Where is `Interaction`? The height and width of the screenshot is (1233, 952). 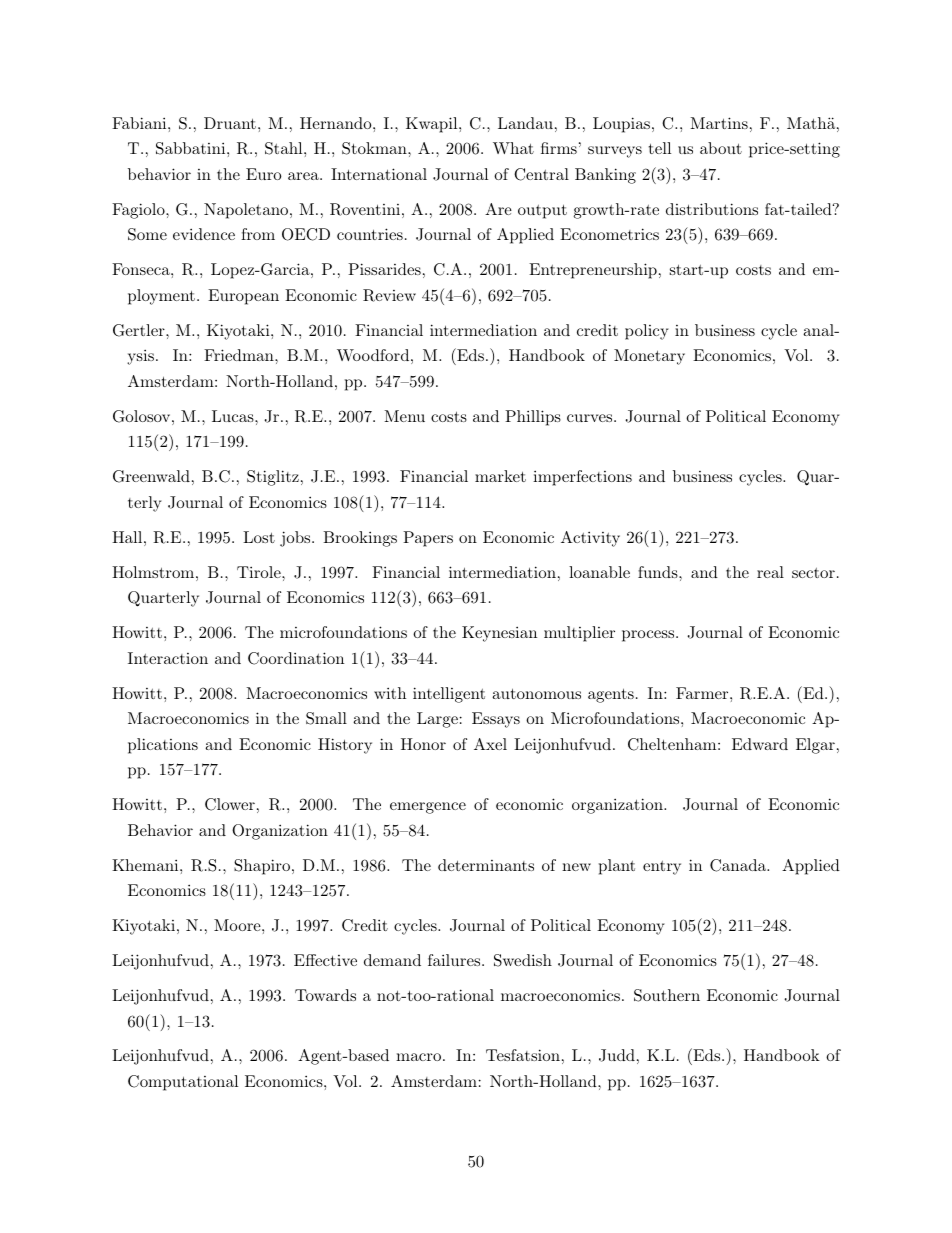 Interaction is located at coordinates (168, 658).
